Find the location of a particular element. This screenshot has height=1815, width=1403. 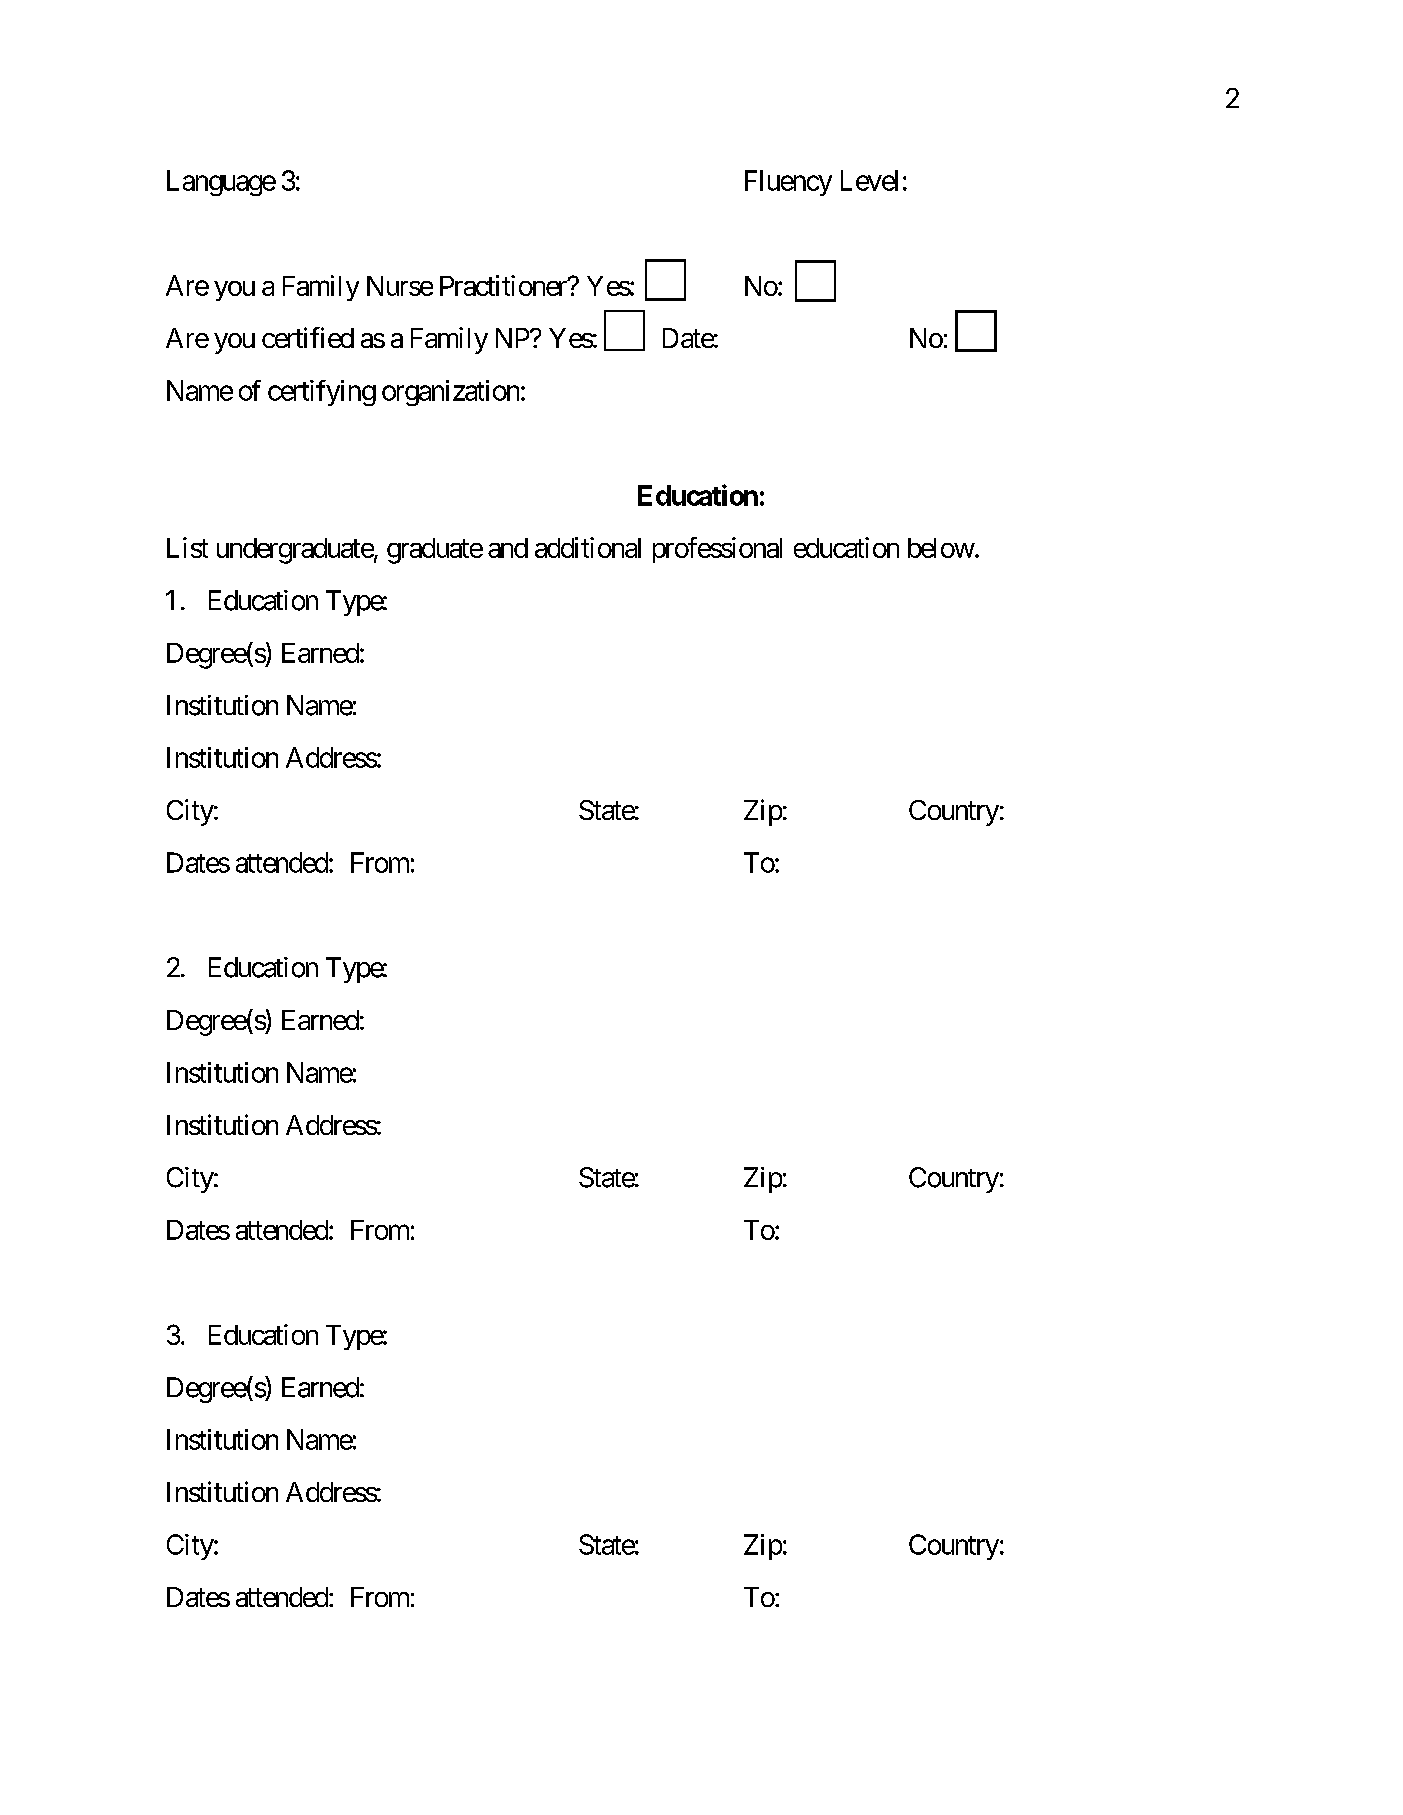

additional is located at coordinates (588, 547).
